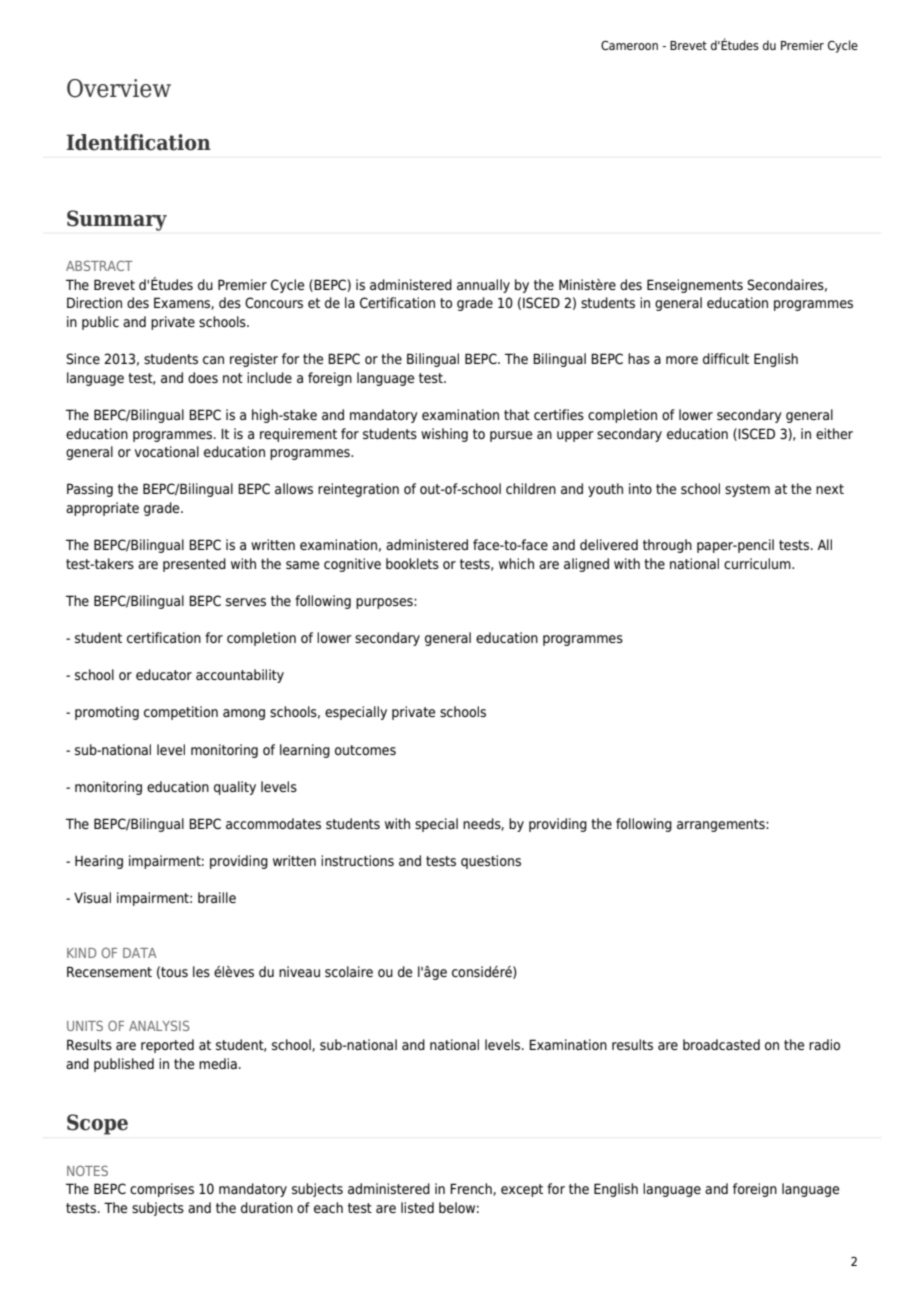 This page has height=1308, width=924. I want to click on wishing, so click(444, 435).
